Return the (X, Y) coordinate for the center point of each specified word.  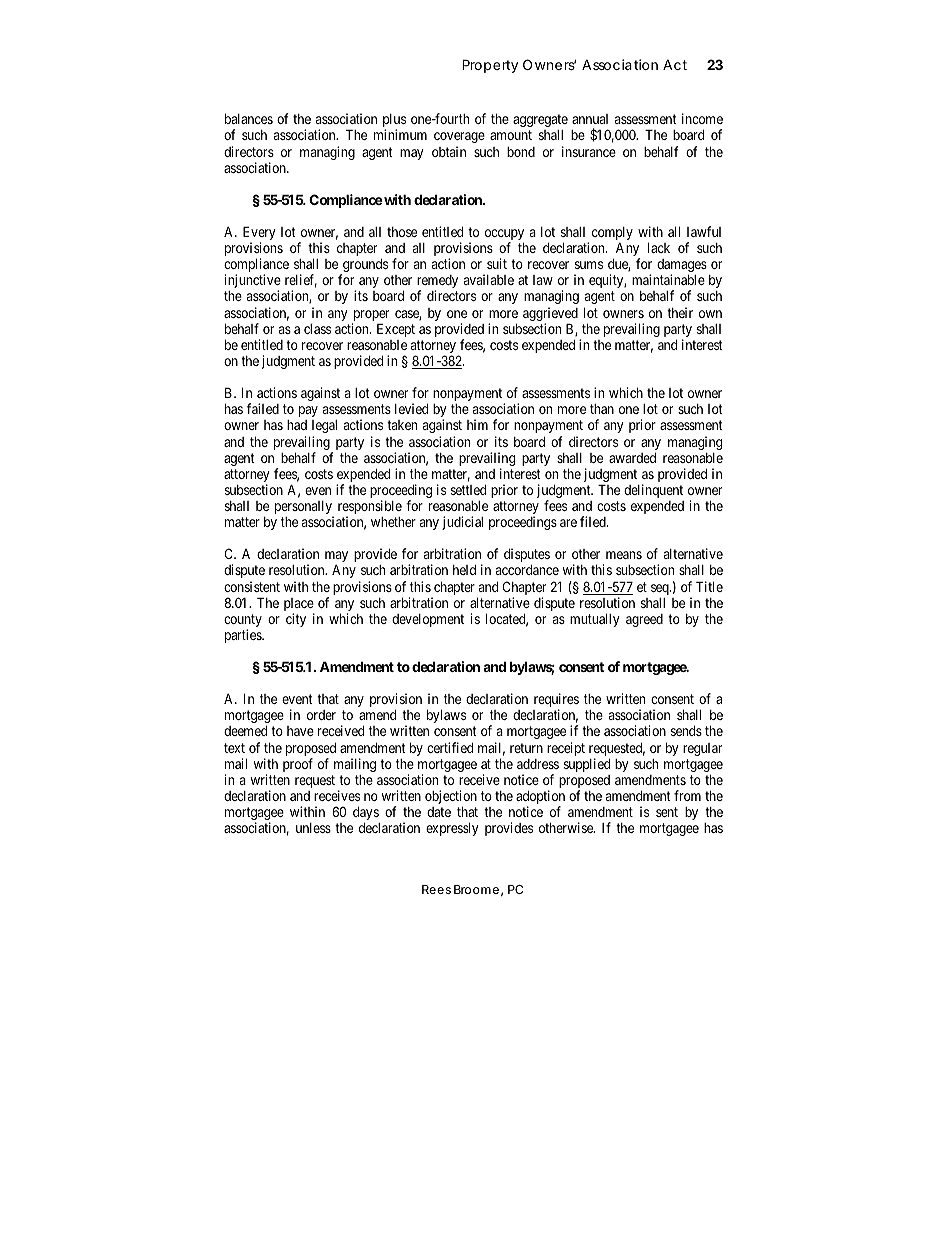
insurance (589, 151)
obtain (449, 151)
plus (394, 122)
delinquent (653, 491)
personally (304, 509)
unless (313, 828)
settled (468, 490)
